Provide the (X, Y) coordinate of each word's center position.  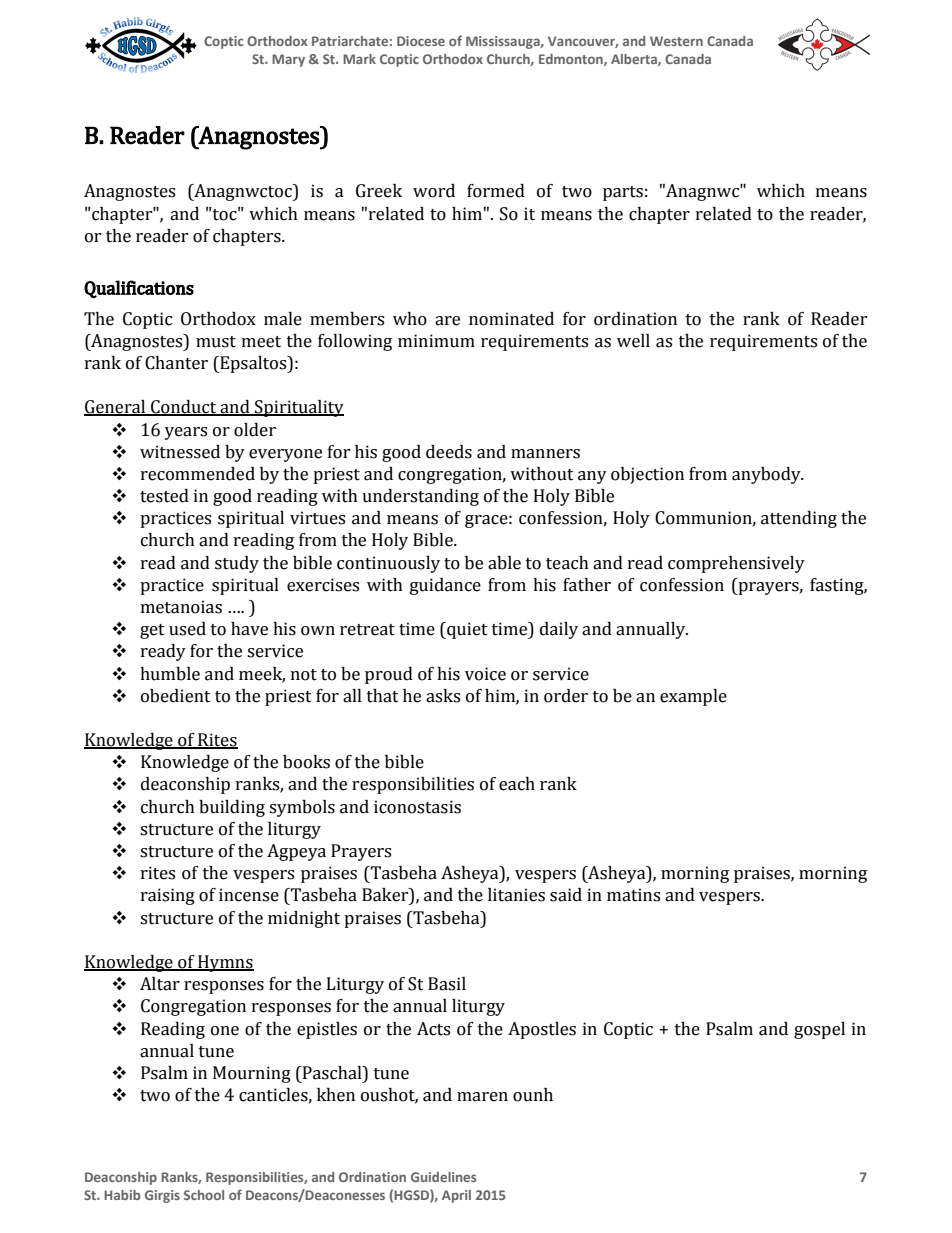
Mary (288, 60)
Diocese (421, 41)
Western (676, 41)
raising (168, 896)
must (216, 342)
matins (633, 895)
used (187, 629)
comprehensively (736, 564)
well (633, 341)
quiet (466, 630)
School (204, 1195)
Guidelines (443, 1177)
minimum (436, 341)
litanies (516, 895)
